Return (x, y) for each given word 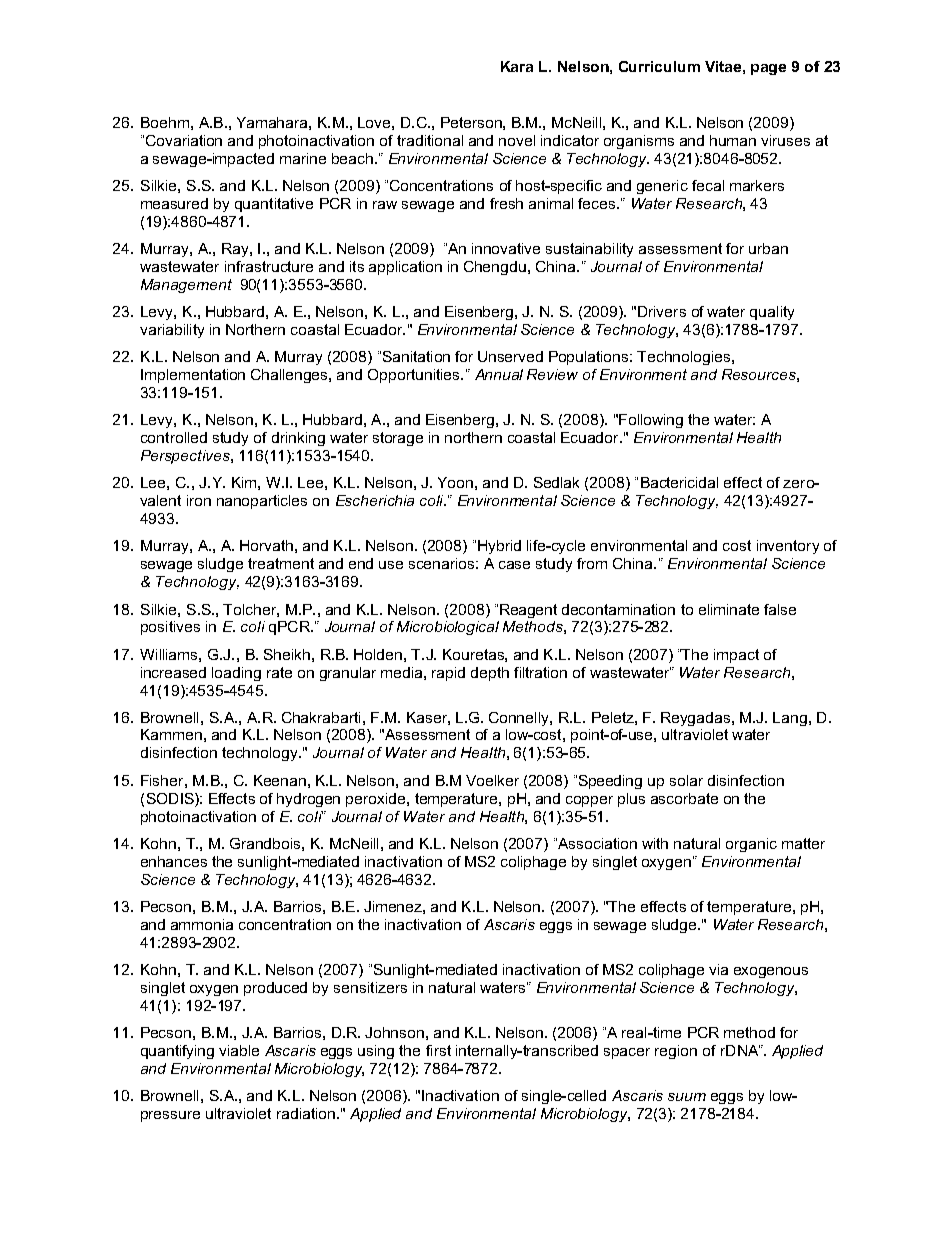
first (438, 1050)
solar (686, 780)
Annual (499, 374)
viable (239, 1050)
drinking (298, 439)
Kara (517, 66)
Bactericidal (679, 482)
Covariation (184, 140)
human (733, 140)
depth (490, 674)
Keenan (280, 780)
